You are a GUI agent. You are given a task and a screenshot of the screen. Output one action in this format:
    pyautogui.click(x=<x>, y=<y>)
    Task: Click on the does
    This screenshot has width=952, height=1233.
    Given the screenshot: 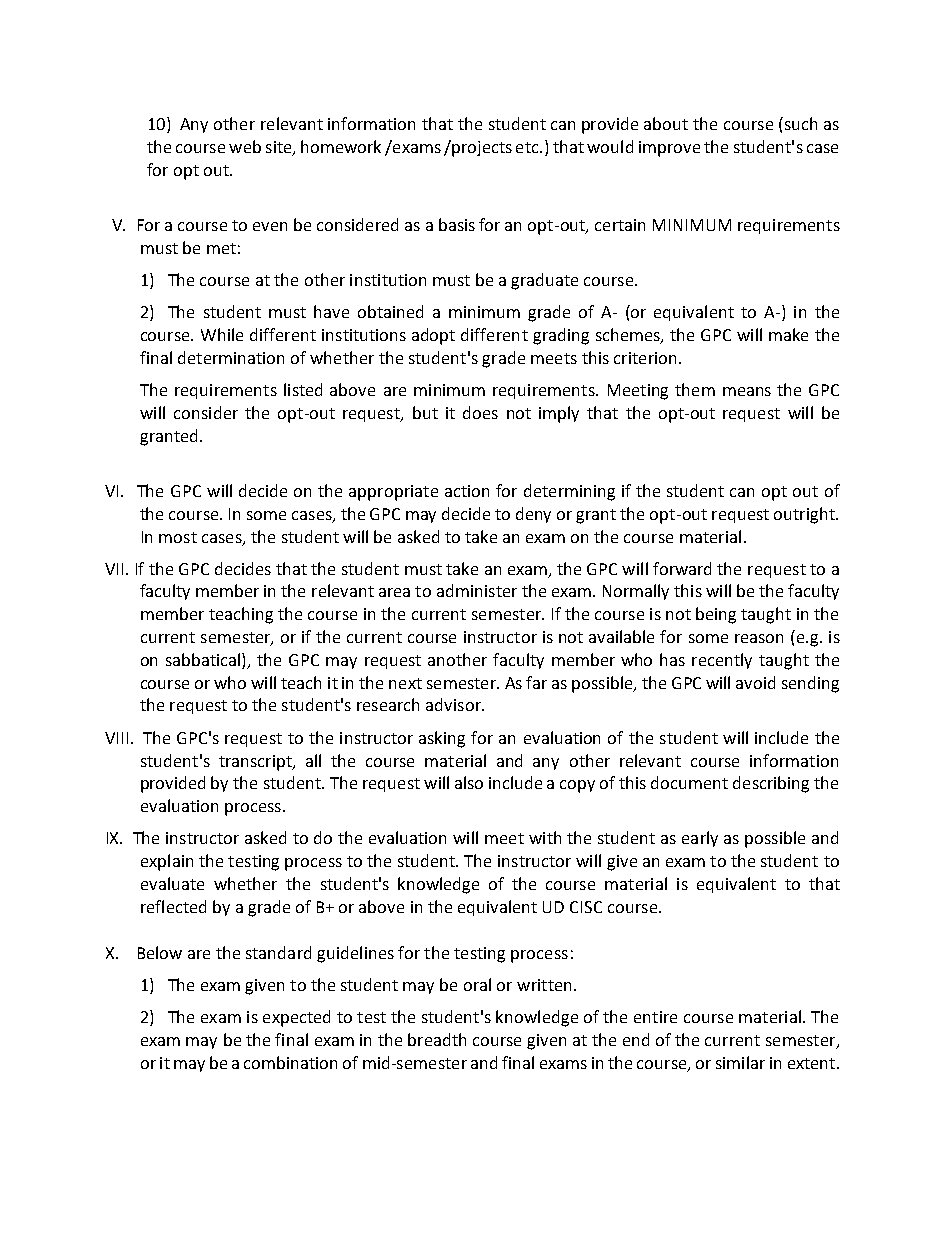 What is the action you would take?
    pyautogui.click(x=480, y=412)
